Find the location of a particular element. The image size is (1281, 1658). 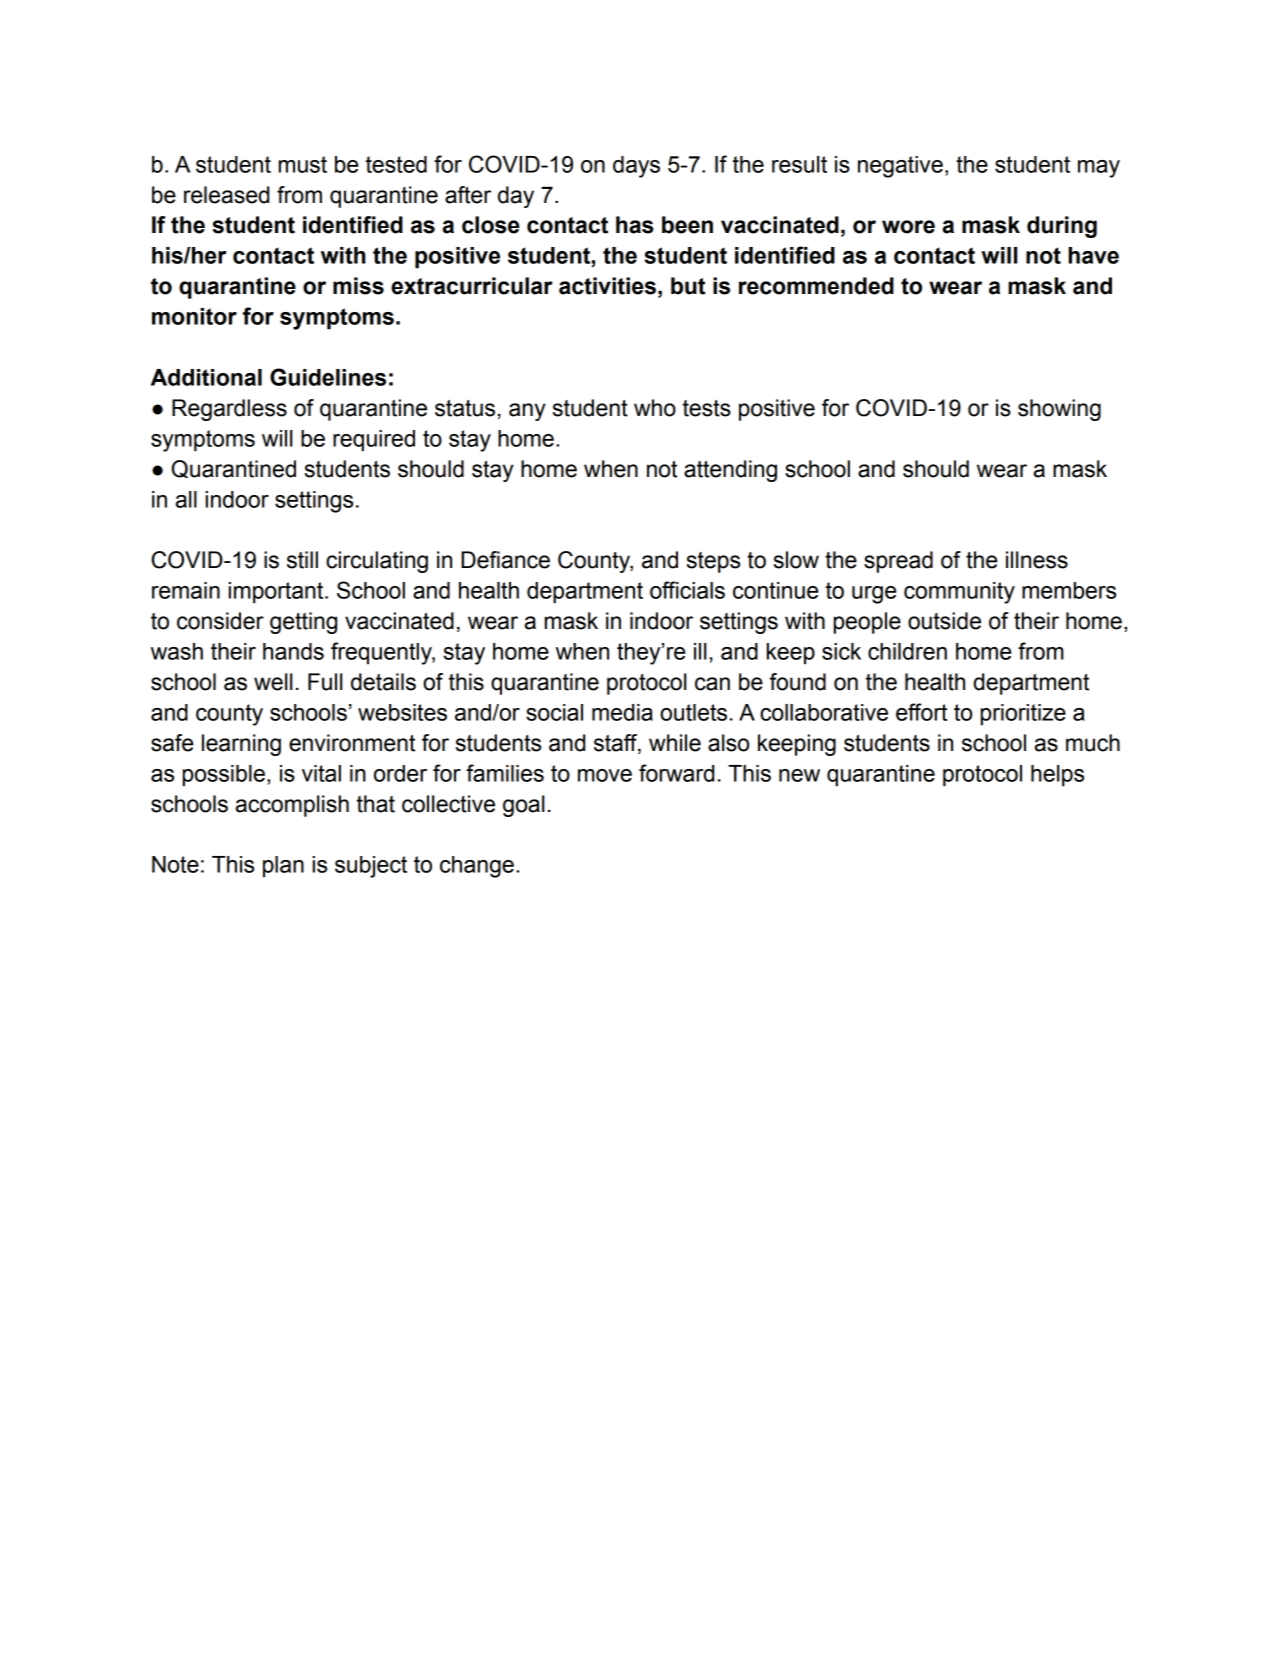

days is located at coordinates (636, 167).
